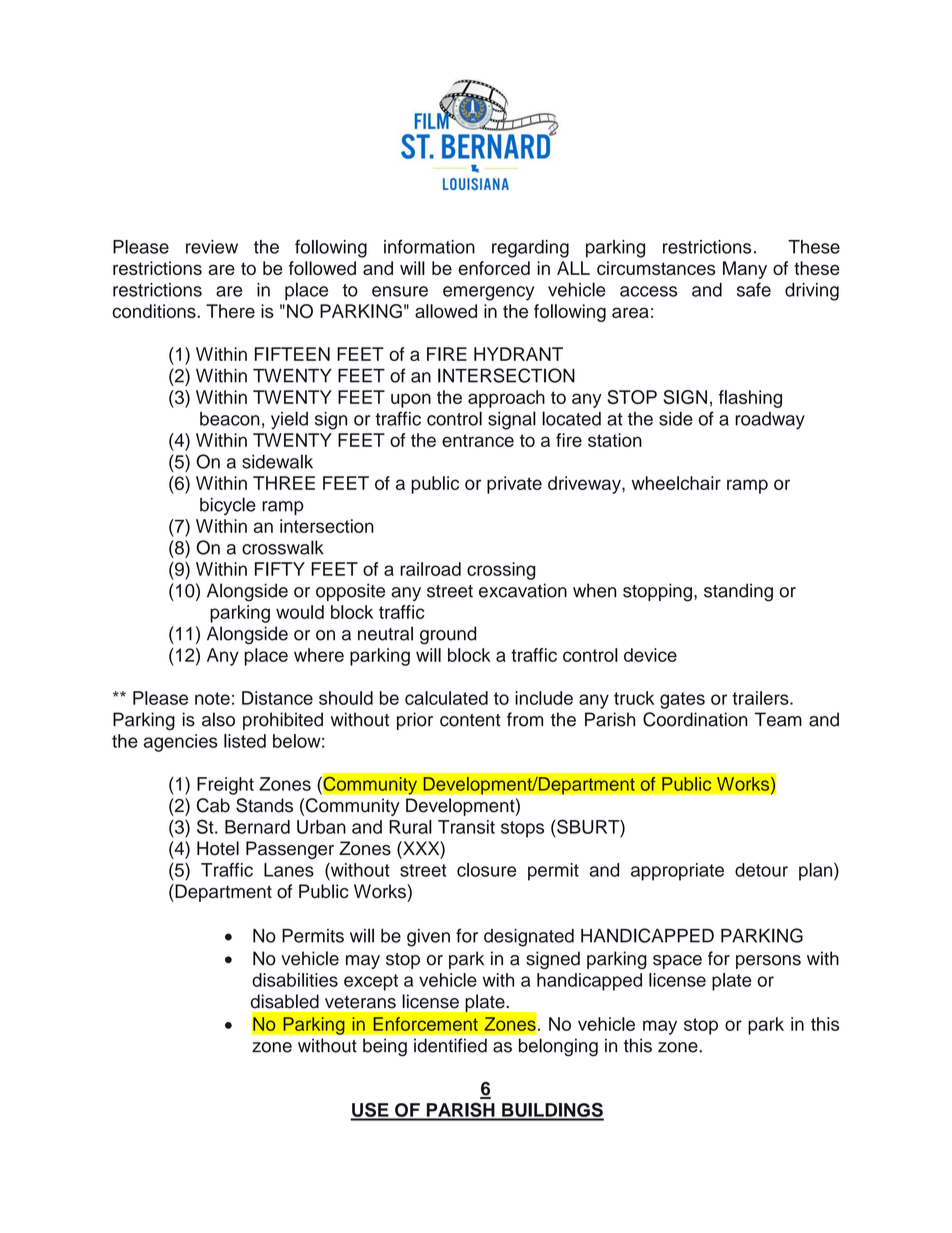 This image has height=1233, width=952. Describe the element at coordinates (285, 1001) in the image. I see `disabled` at that location.
